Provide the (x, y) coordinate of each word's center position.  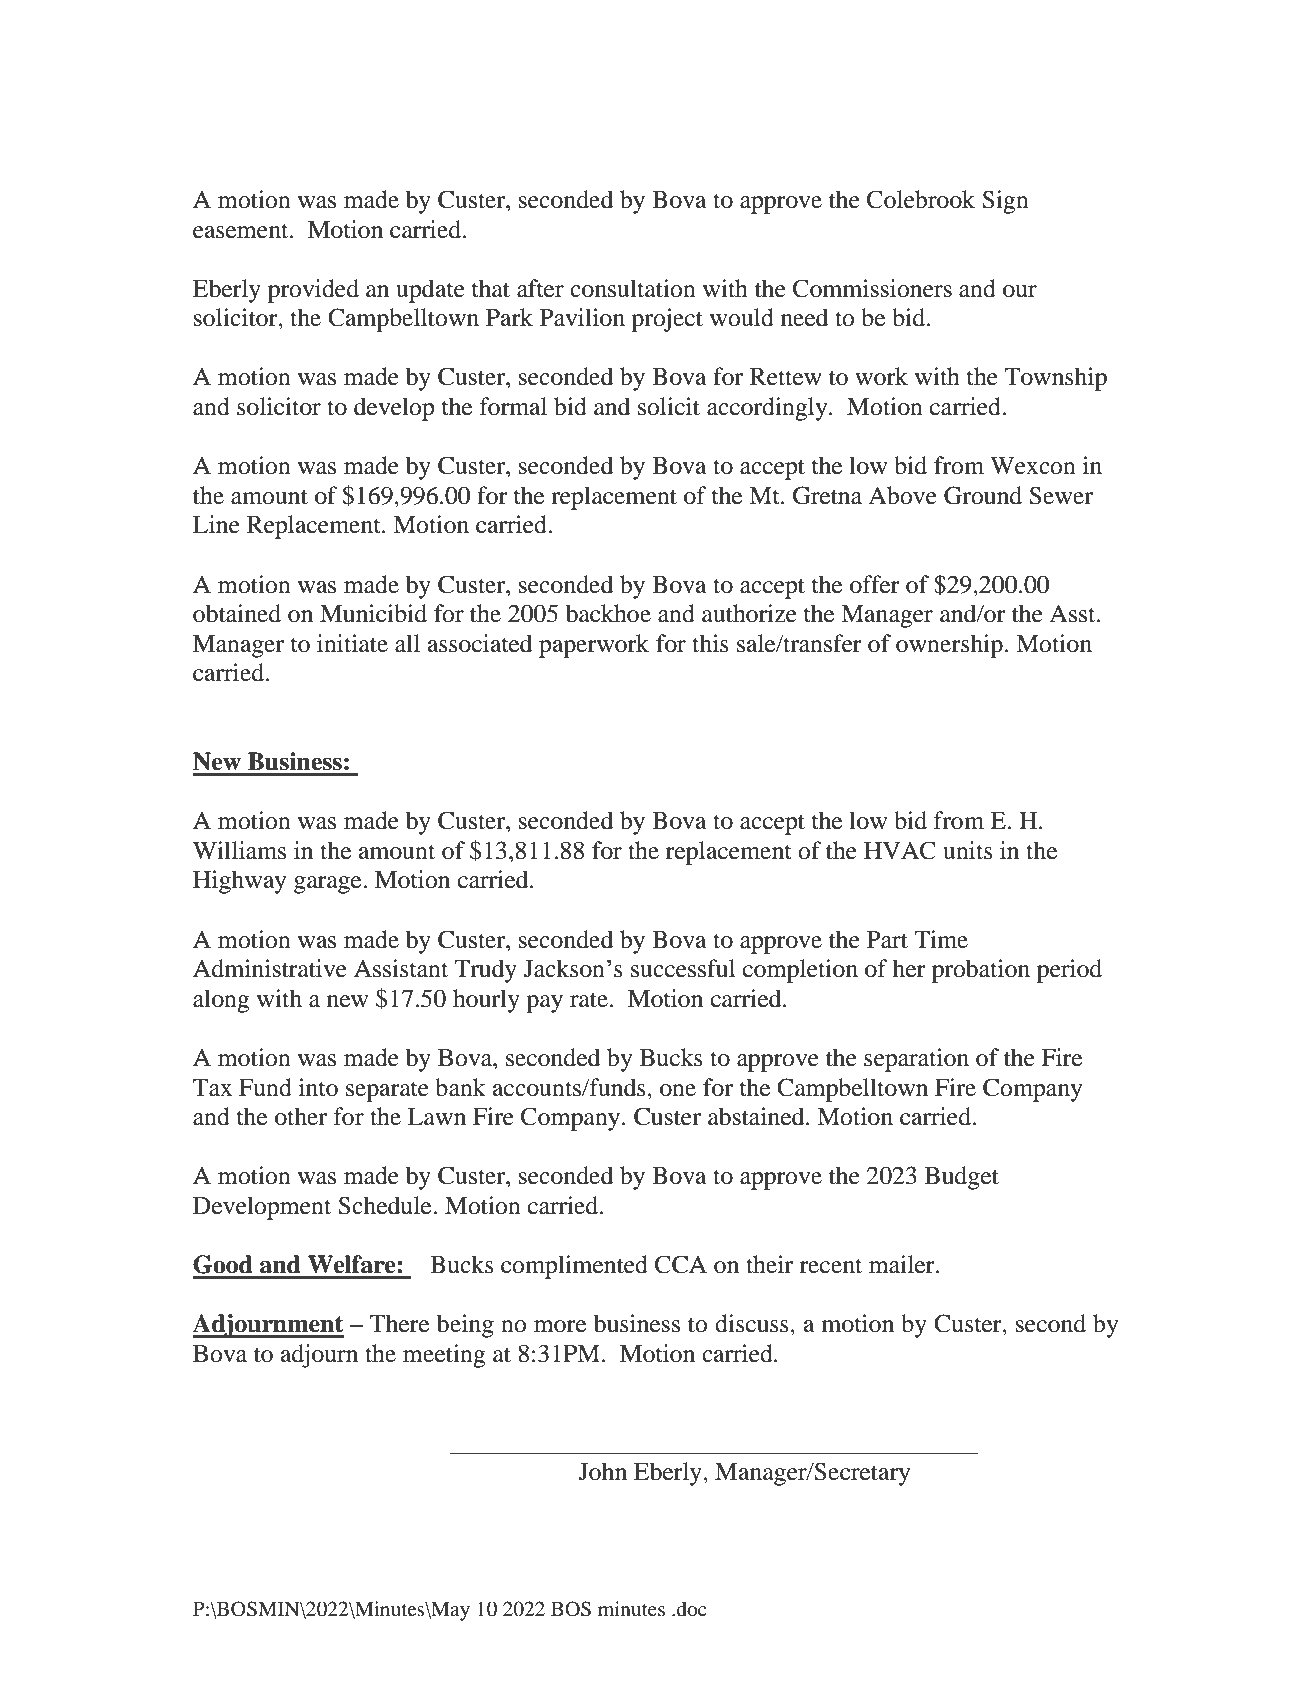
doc (690, 1609)
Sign (1005, 202)
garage (329, 885)
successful (683, 968)
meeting (444, 1356)
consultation (633, 288)
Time (941, 939)
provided (313, 291)
